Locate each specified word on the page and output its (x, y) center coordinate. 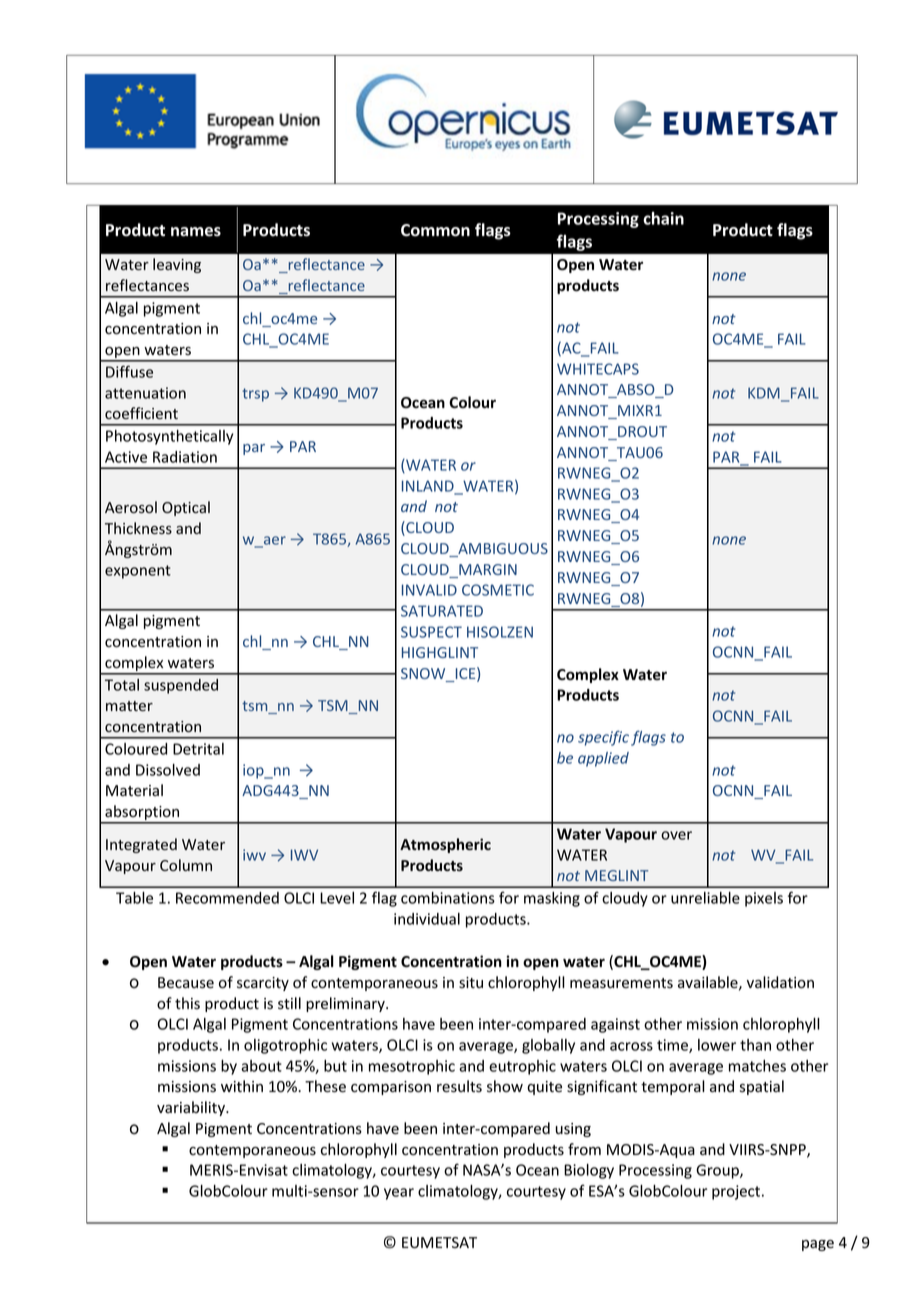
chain (663, 218)
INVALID (429, 590)
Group (718, 1171)
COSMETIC (498, 590)
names (196, 232)
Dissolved (168, 770)
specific (603, 738)
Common (435, 230)
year (399, 1194)
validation (780, 982)
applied (603, 759)
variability (192, 1108)
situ (471, 982)
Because (186, 983)
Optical (186, 508)
